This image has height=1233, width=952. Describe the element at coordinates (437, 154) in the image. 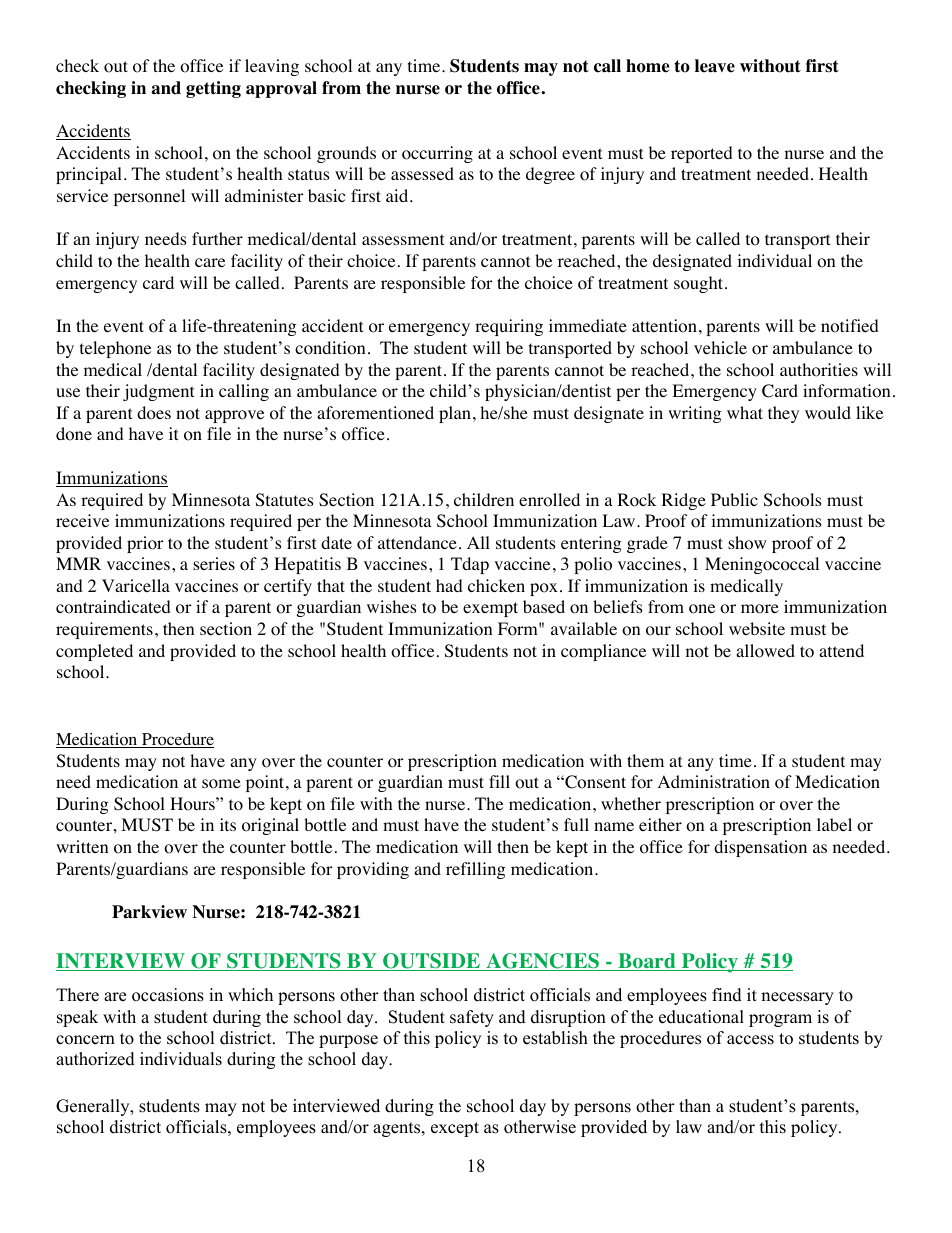

I see `occurring` at that location.
